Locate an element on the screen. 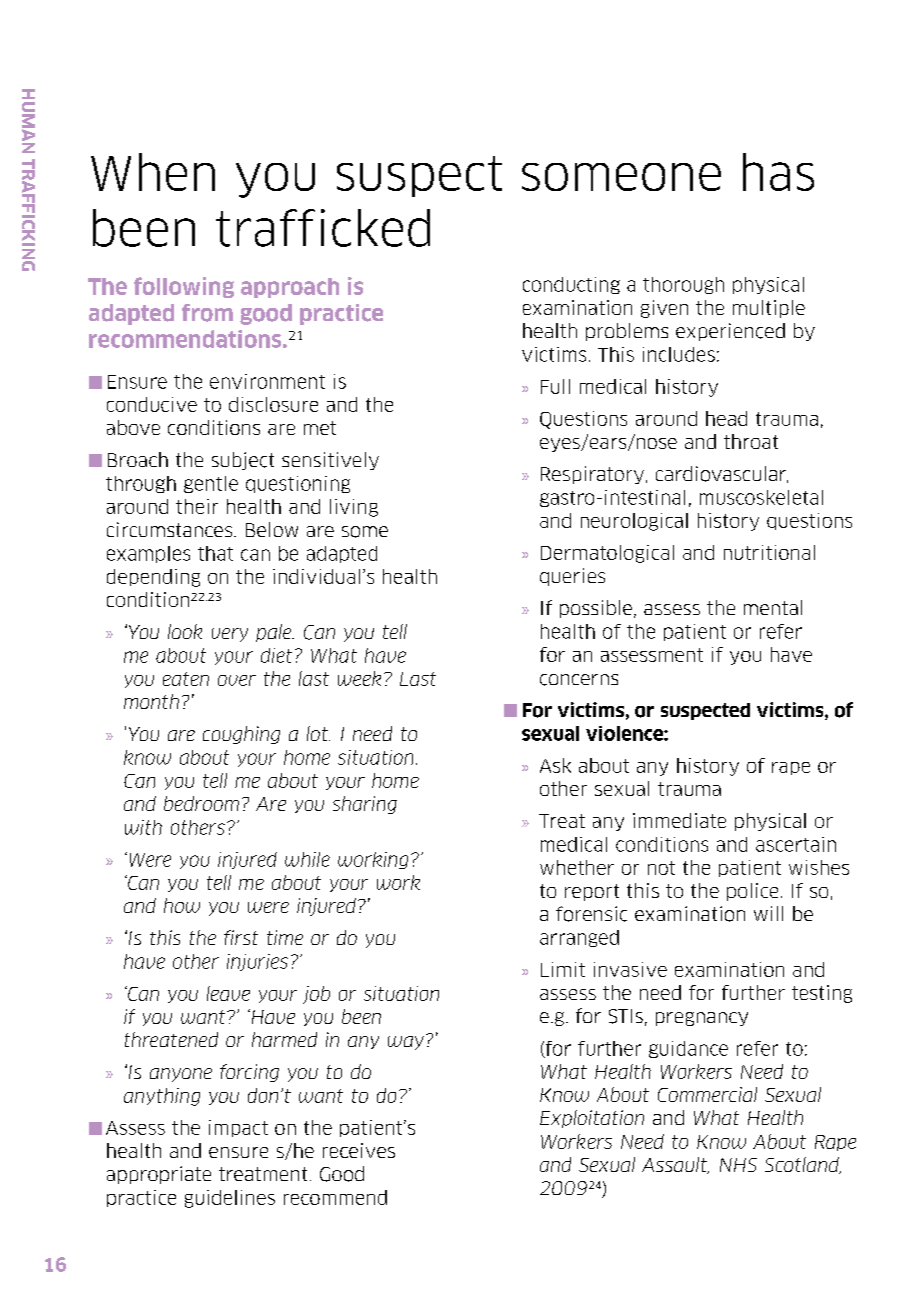 The width and height of the screenshot is (924, 1308). throat is located at coordinates (751, 441).
